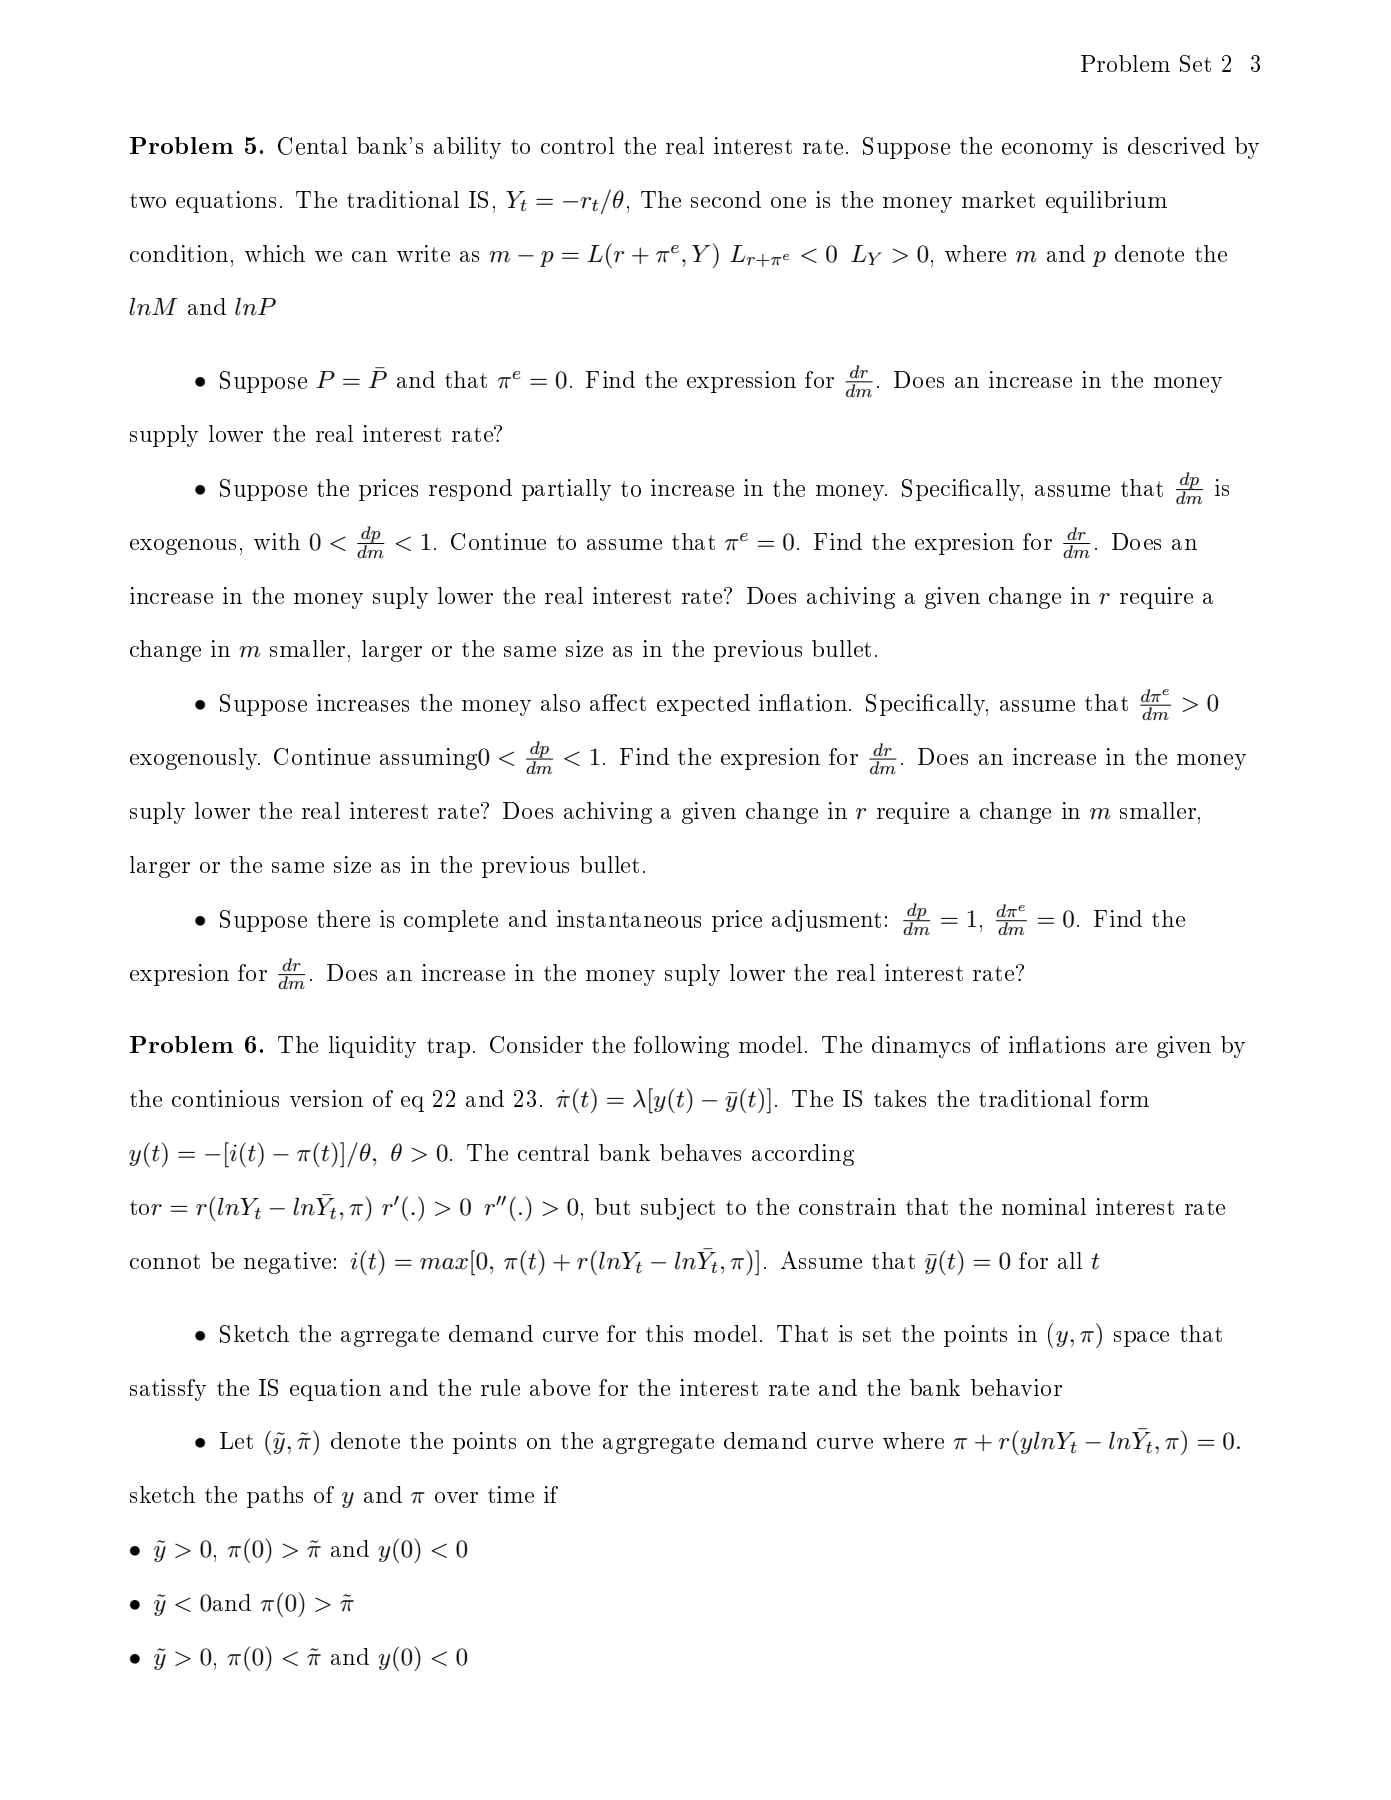 This screenshot has width=1391, height=1800. I want to click on paths, so click(275, 1497).
